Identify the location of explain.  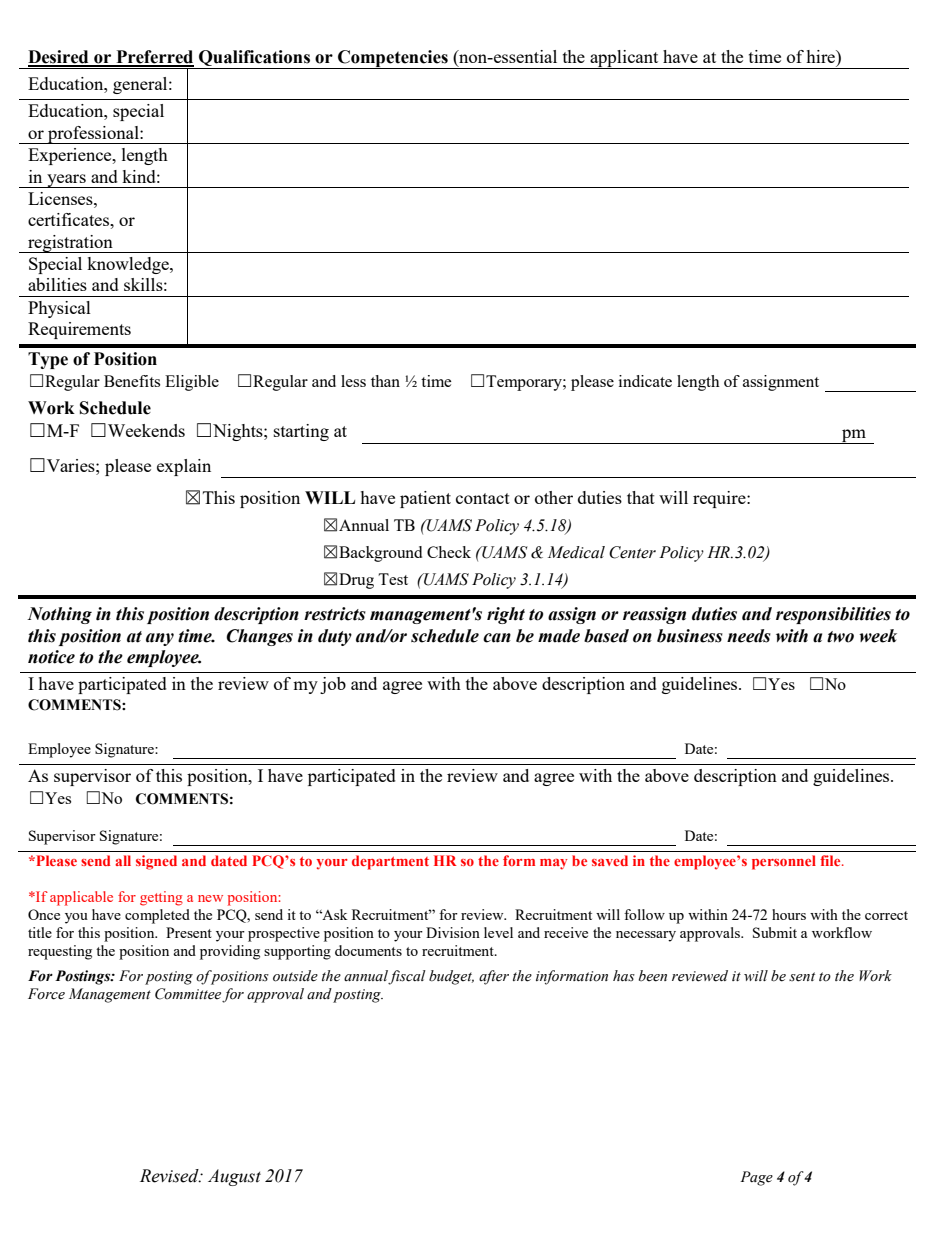
(184, 467).
